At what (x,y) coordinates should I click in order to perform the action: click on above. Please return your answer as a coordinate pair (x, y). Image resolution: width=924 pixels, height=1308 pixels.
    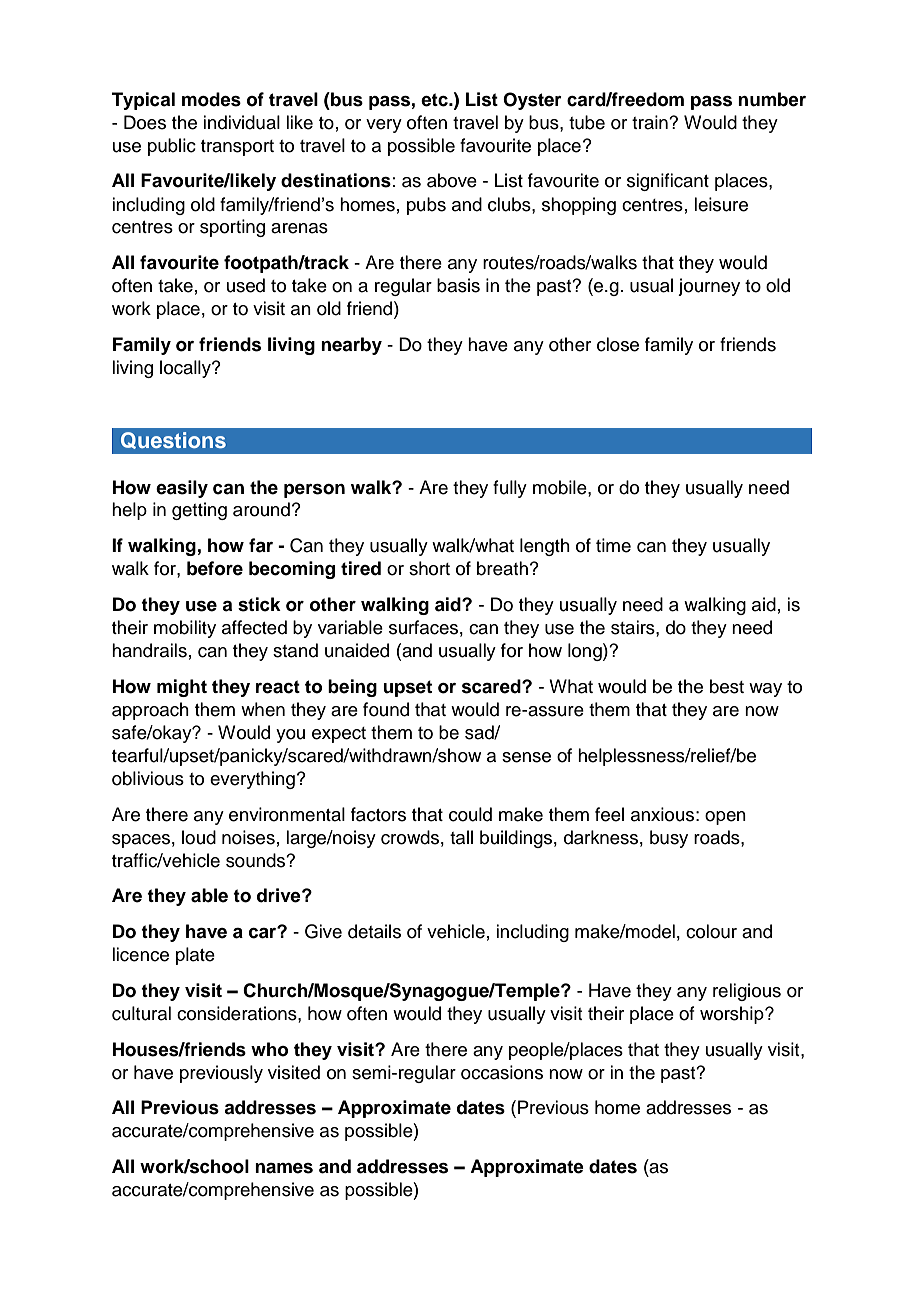
    Looking at the image, I should click on (452, 180).
